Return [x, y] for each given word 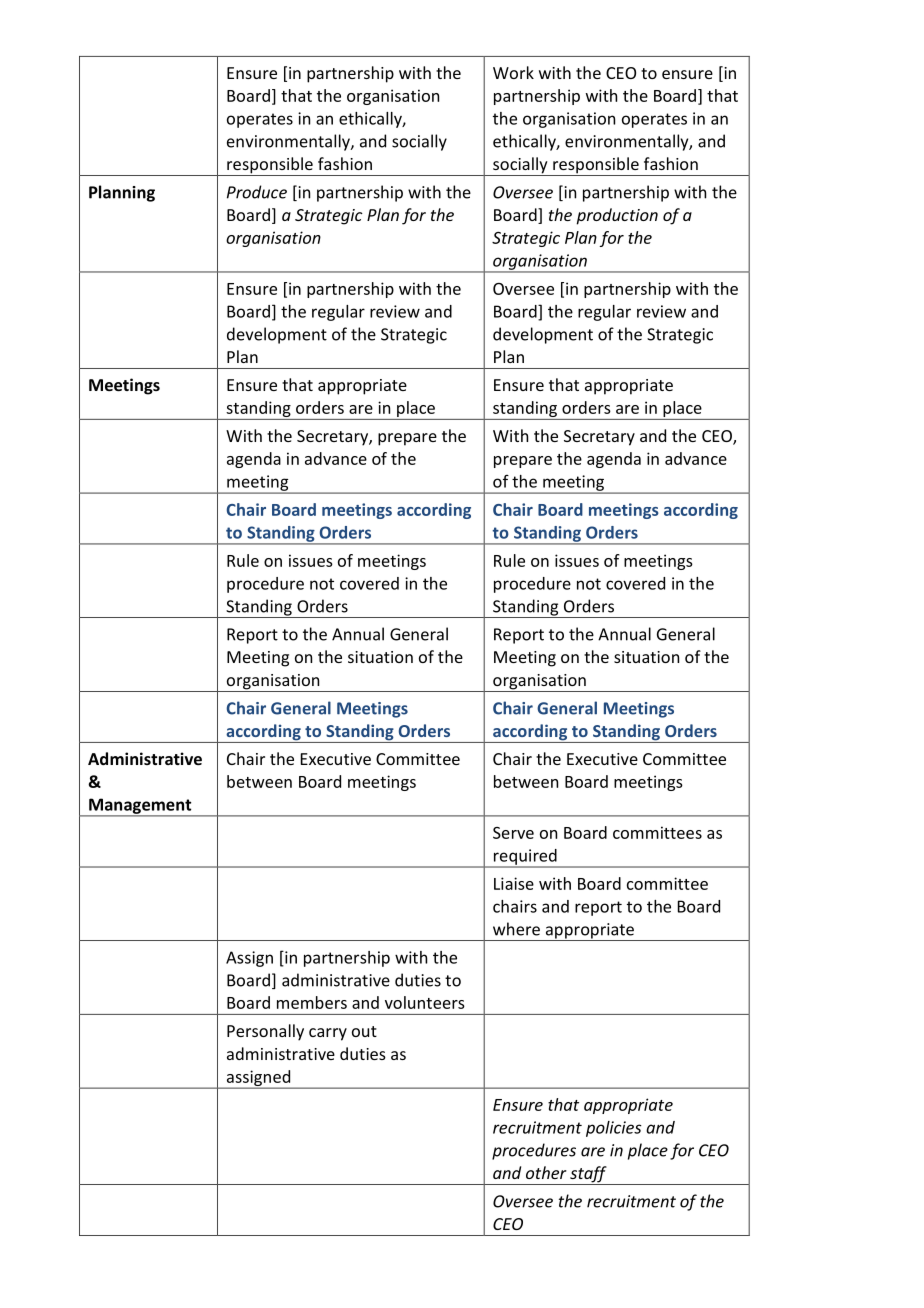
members [312, 1002]
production [617, 216]
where [516, 929]
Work [513, 72]
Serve [513, 833]
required [525, 858]
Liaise [514, 883]
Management [140, 807]
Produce [257, 192]
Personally [265, 1032]
